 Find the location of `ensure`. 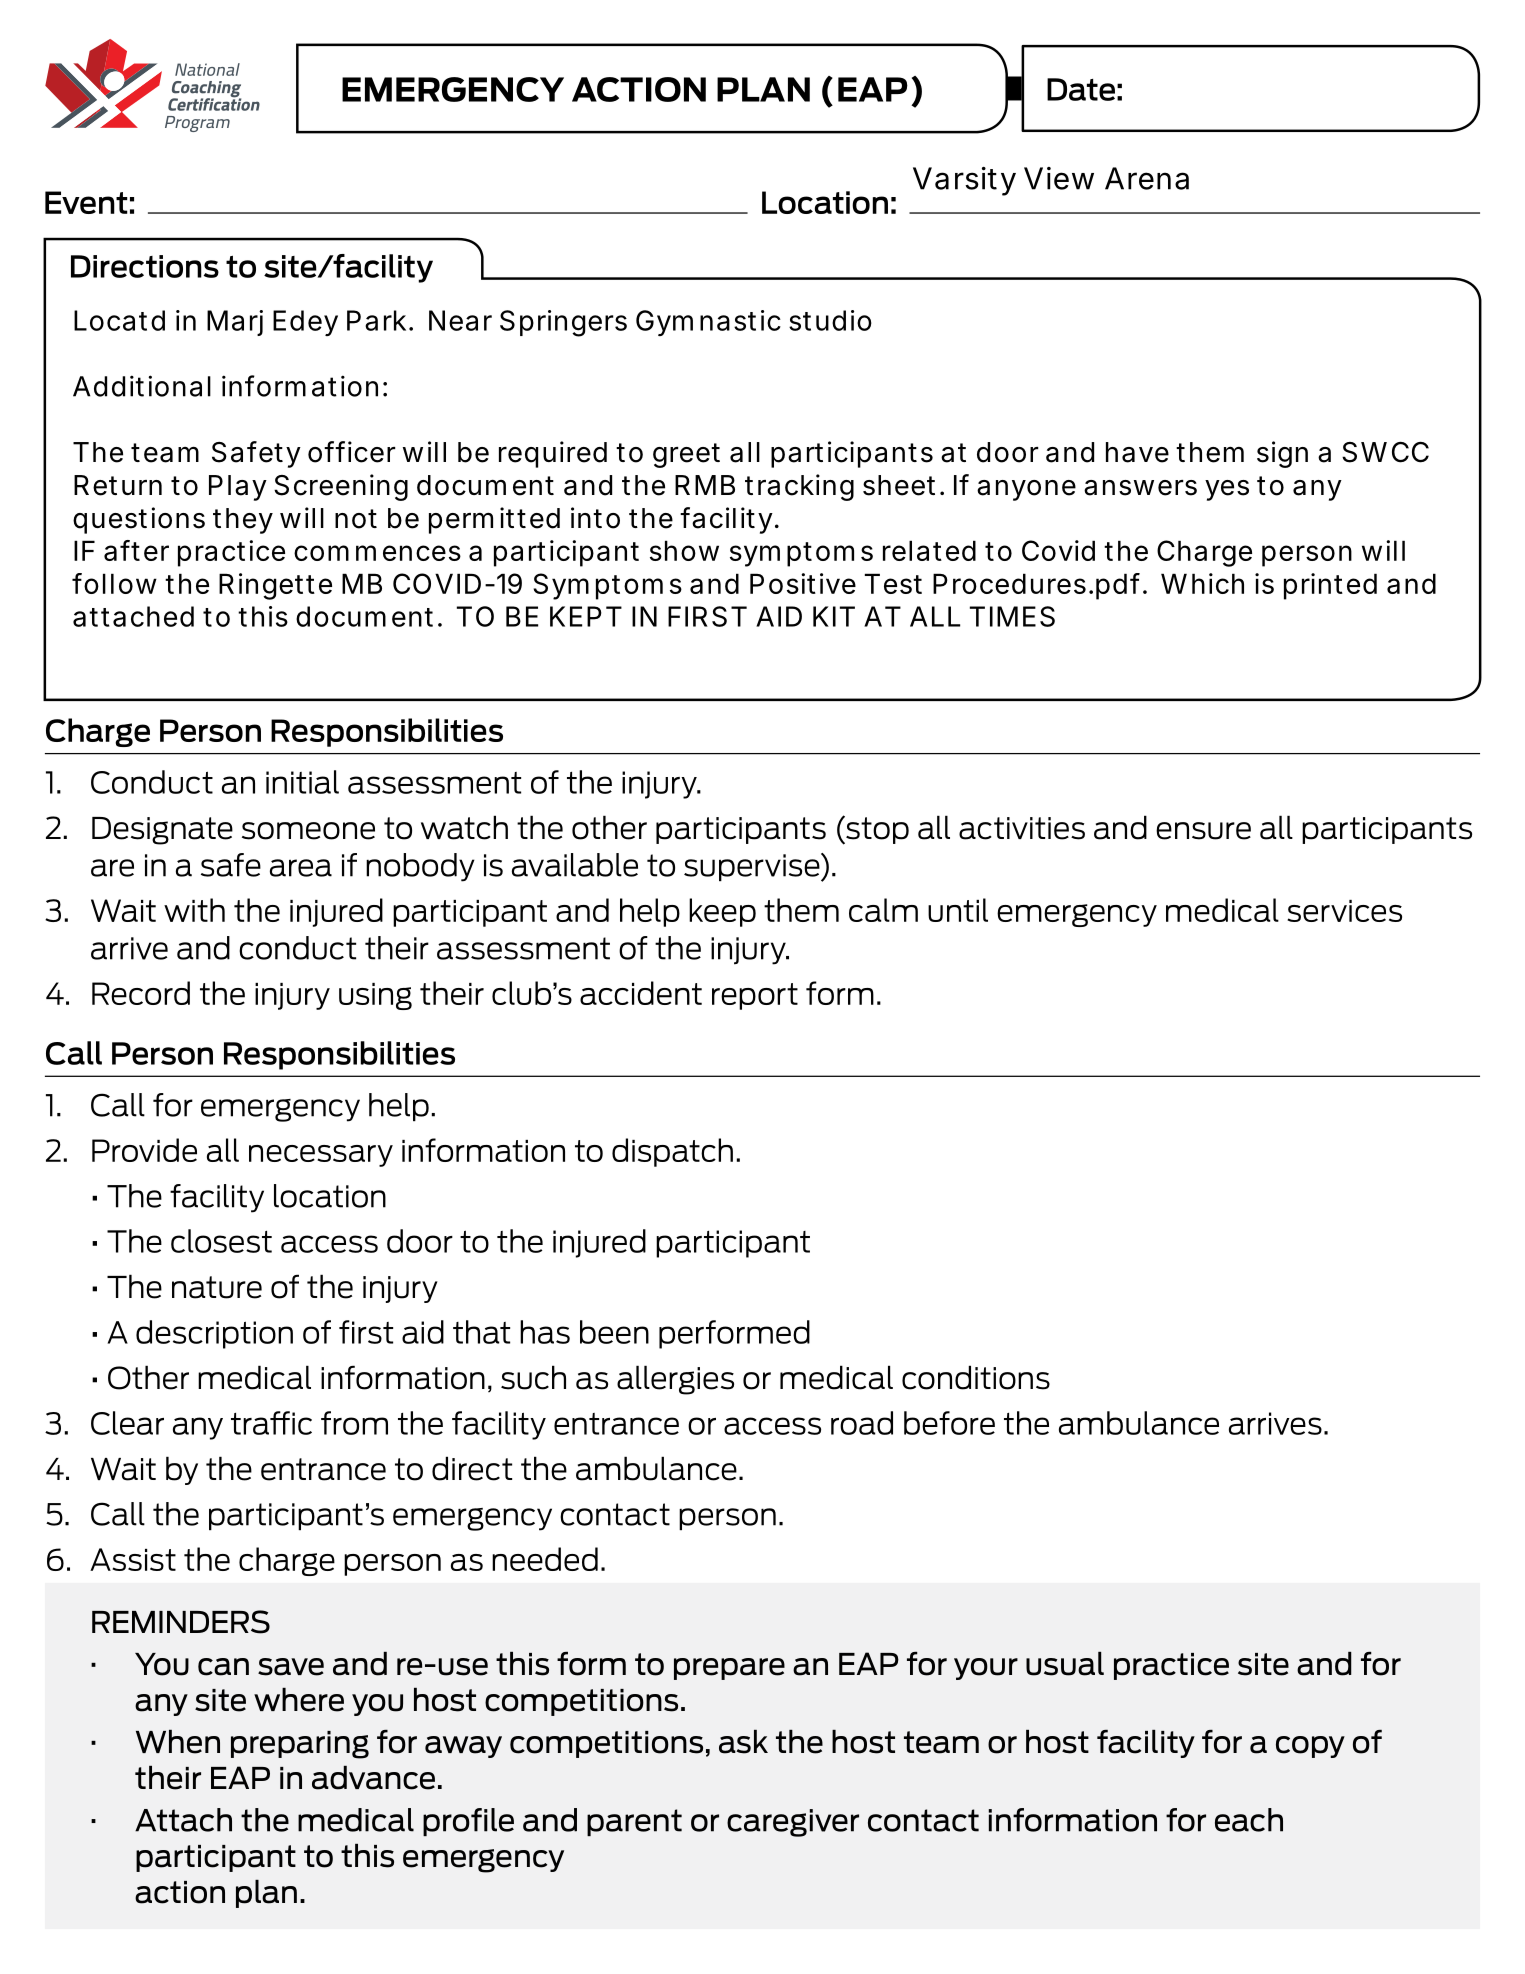

ensure is located at coordinates (1203, 831).
